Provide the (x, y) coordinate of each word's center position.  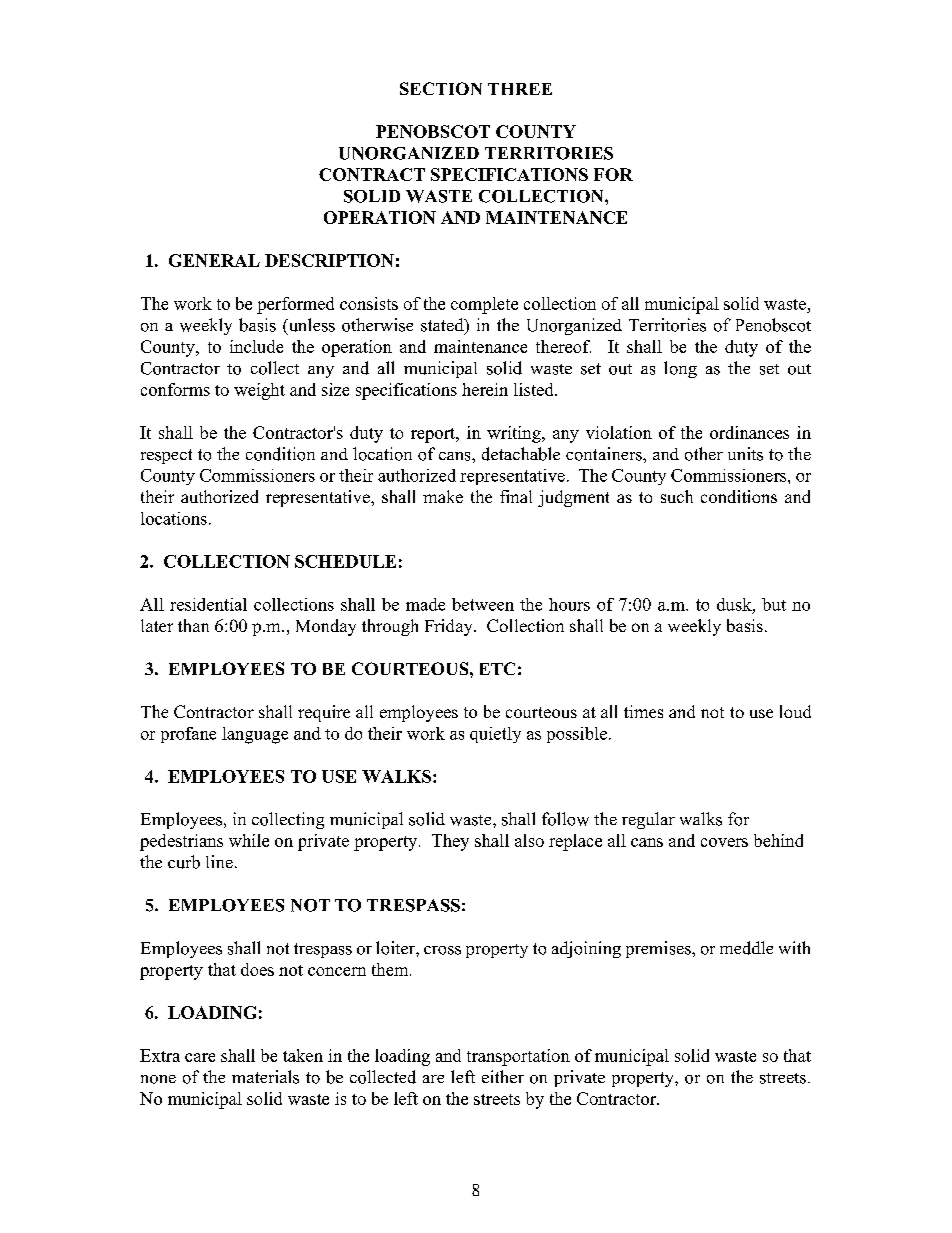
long (680, 369)
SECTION (441, 88)
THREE (520, 89)
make (443, 496)
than (193, 625)
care (200, 1057)
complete (484, 305)
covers (724, 842)
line (219, 861)
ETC (497, 668)
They (450, 842)
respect (166, 456)
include (256, 346)
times (643, 711)
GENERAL (214, 260)
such (677, 496)
